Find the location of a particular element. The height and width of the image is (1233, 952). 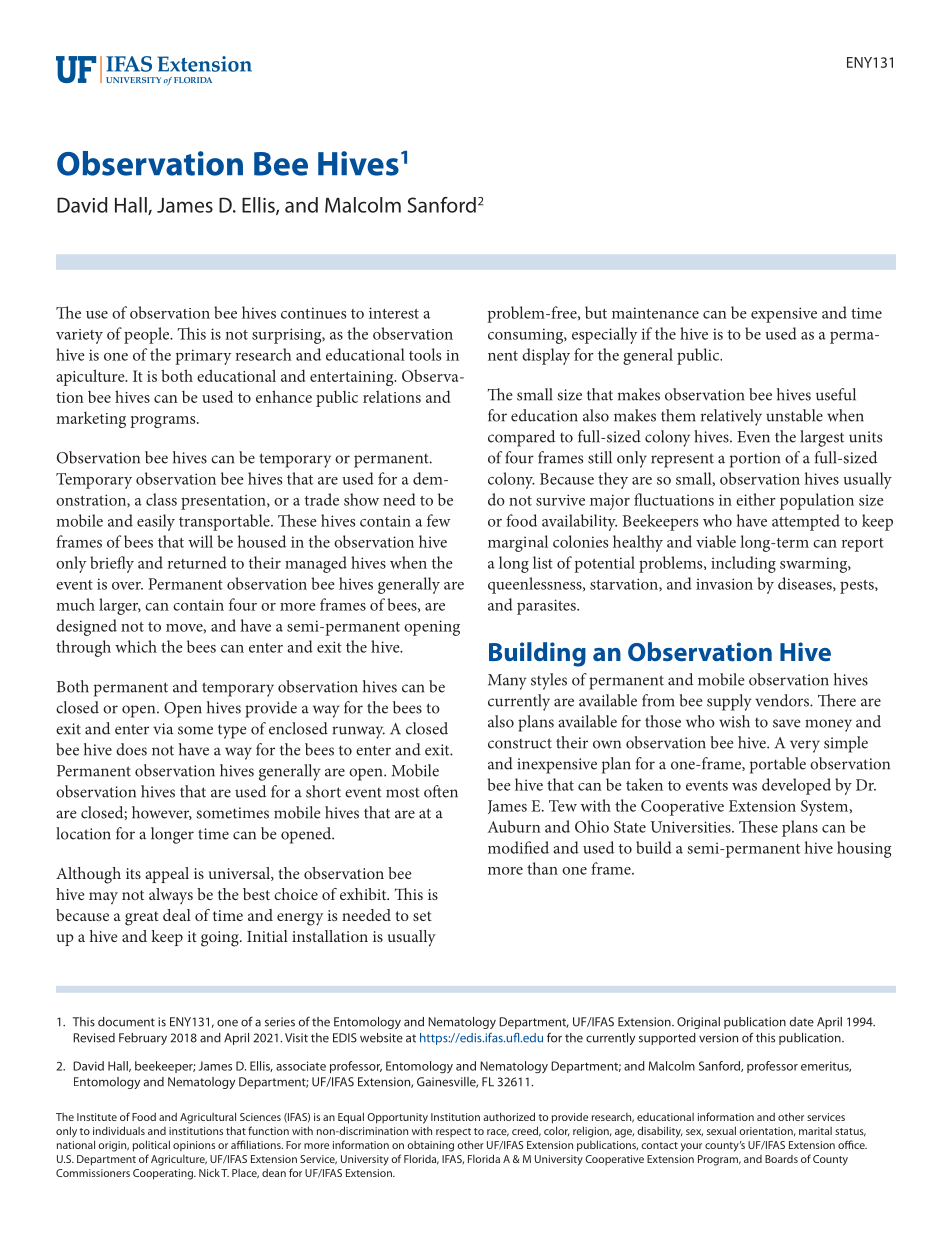

attempted is located at coordinates (806, 522).
